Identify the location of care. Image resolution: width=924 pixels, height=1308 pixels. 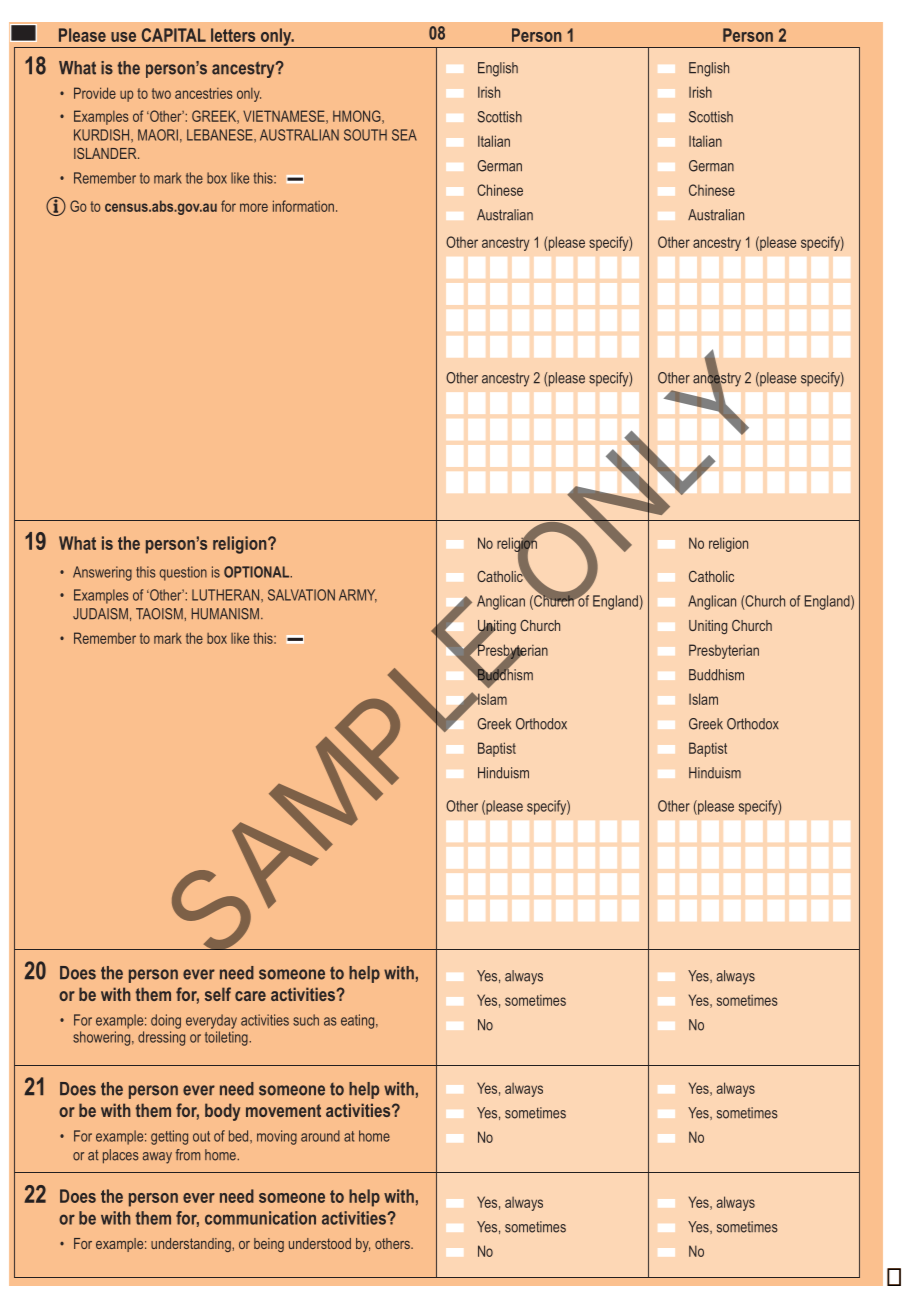
(250, 996).
